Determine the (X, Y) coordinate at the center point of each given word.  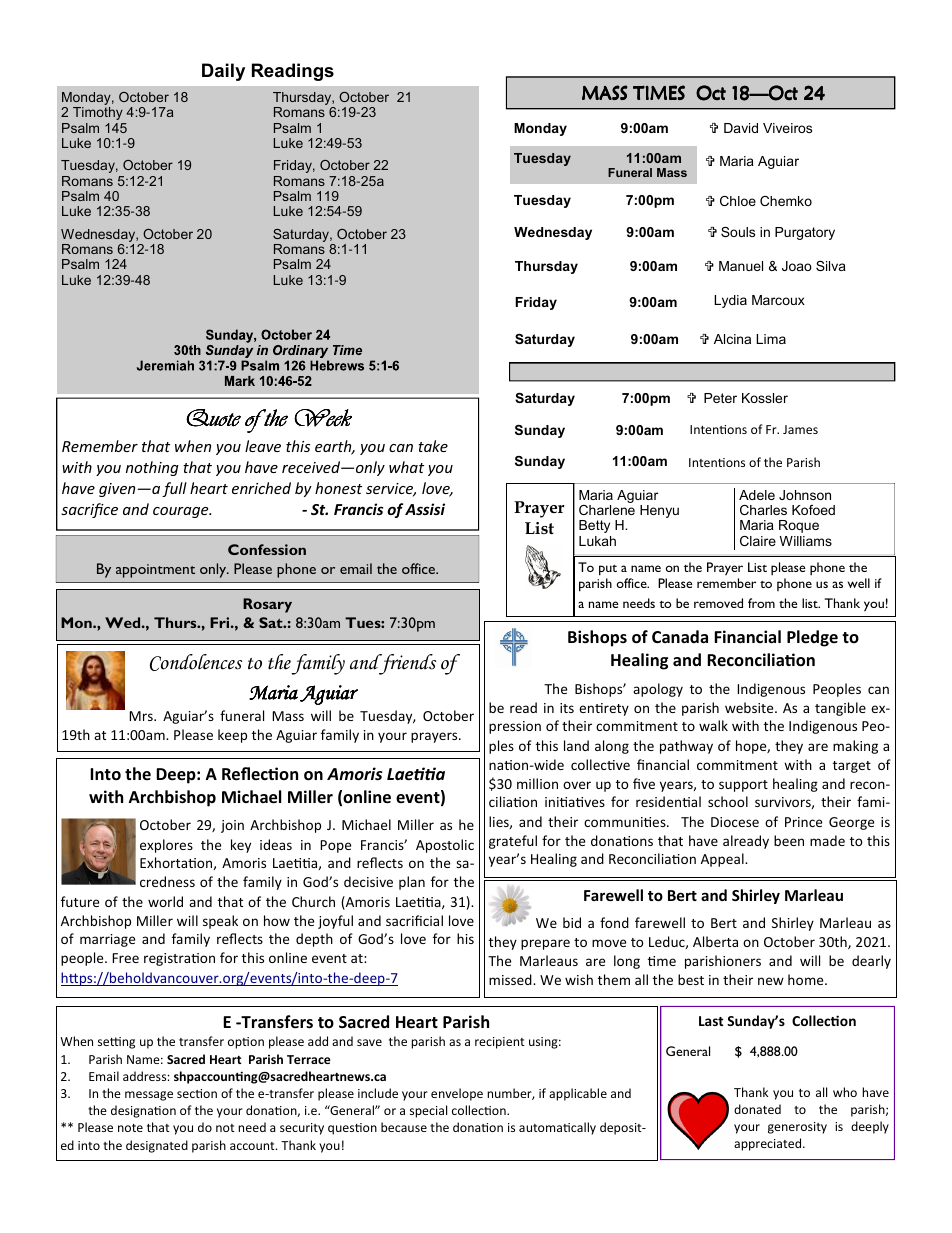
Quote (213, 418)
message (149, 1096)
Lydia (730, 301)
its (567, 708)
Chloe (738, 201)
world (165, 901)
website (750, 707)
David (741, 128)
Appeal (723, 860)
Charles (763, 510)
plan (412, 883)
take (433, 446)
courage (182, 512)
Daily (223, 72)
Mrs (142, 716)
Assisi (425, 509)
